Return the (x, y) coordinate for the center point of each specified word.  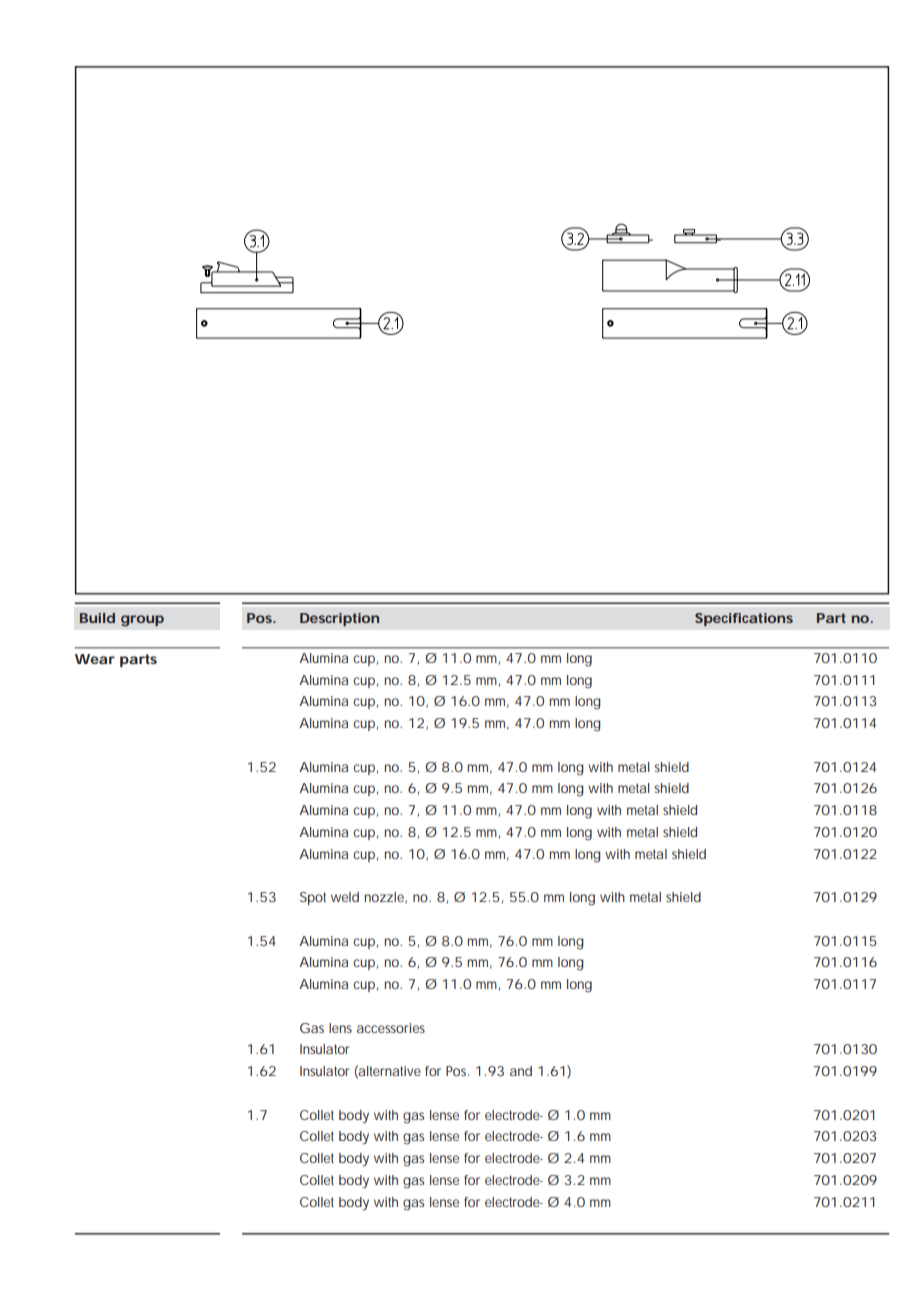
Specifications (744, 619)
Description (339, 619)
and (521, 1071)
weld (345, 897)
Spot (313, 898)
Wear (95, 659)
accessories (391, 1028)
